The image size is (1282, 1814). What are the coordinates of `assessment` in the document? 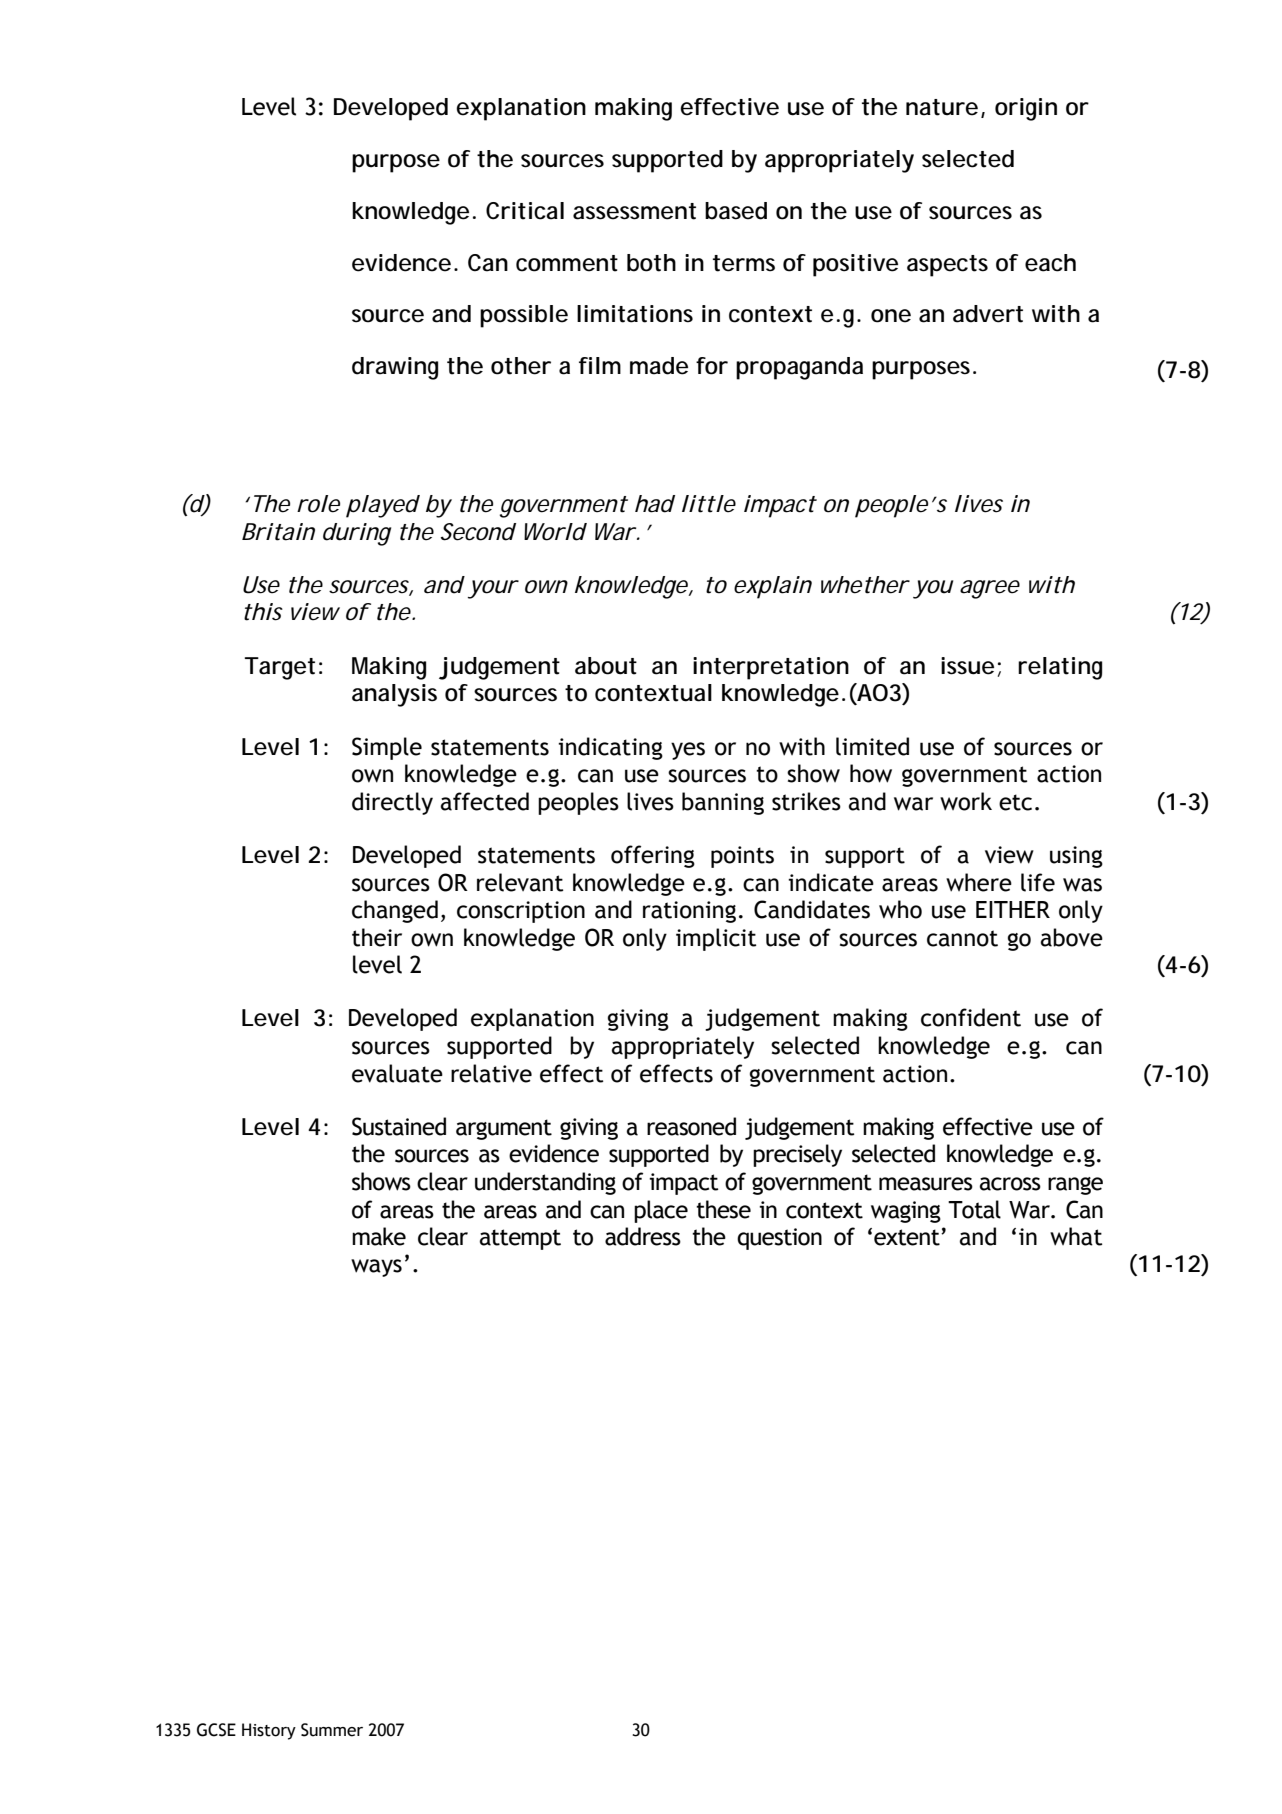 It's located at (634, 211).
